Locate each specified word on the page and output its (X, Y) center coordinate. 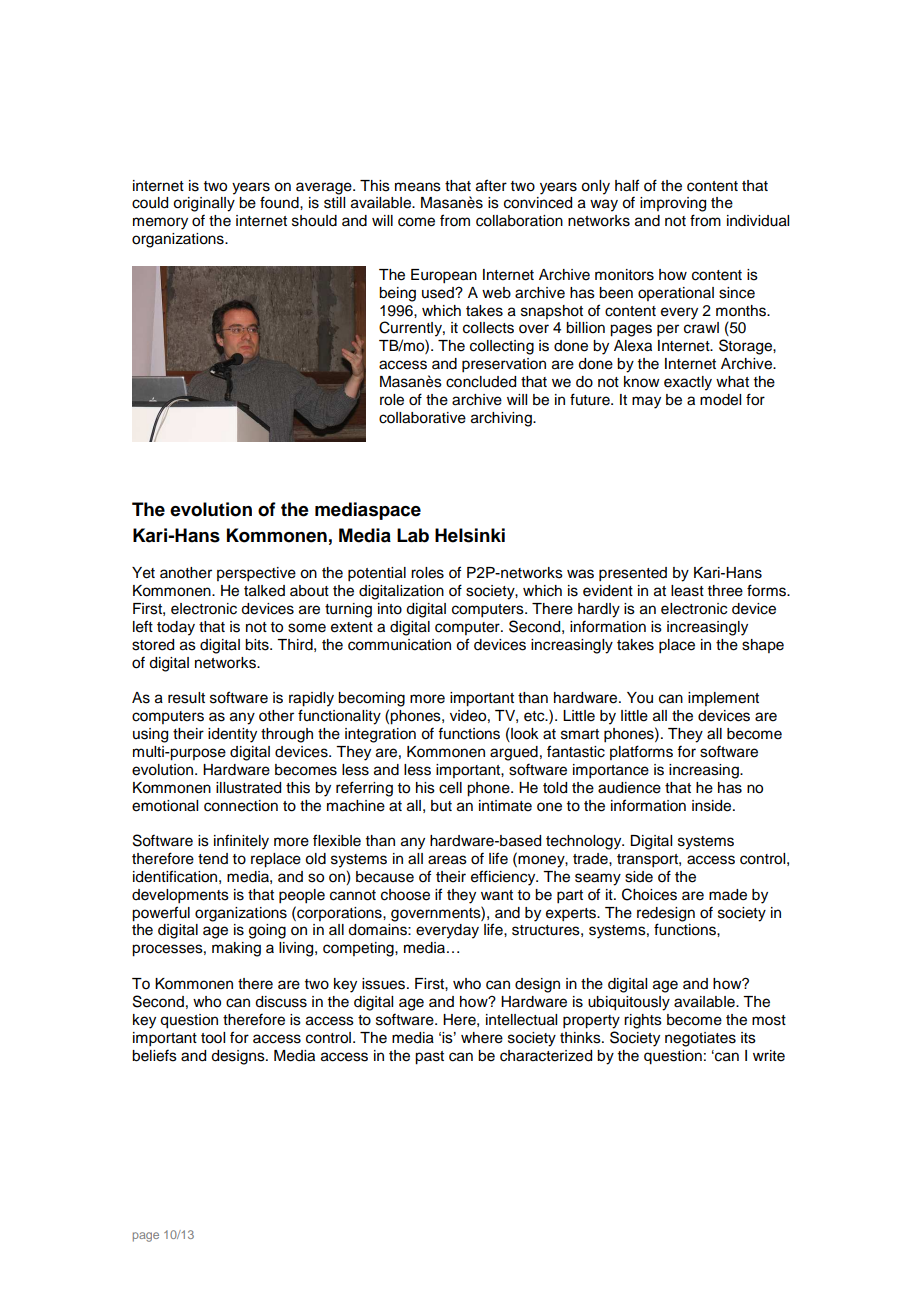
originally (204, 204)
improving (673, 204)
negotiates (700, 1039)
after (491, 185)
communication (399, 645)
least (687, 591)
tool (213, 1038)
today (176, 628)
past (429, 1058)
